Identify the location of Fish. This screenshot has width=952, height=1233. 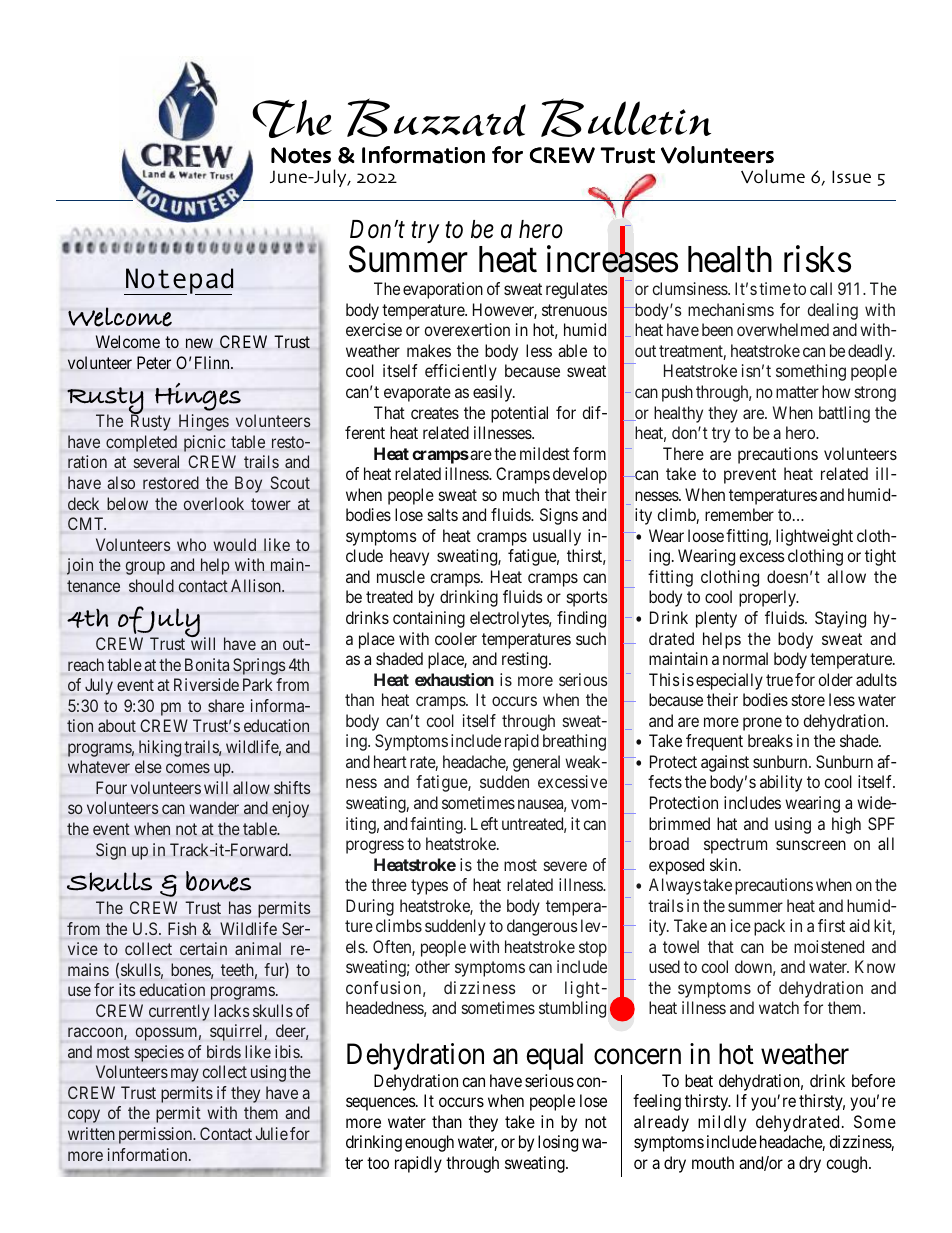
(182, 928).
